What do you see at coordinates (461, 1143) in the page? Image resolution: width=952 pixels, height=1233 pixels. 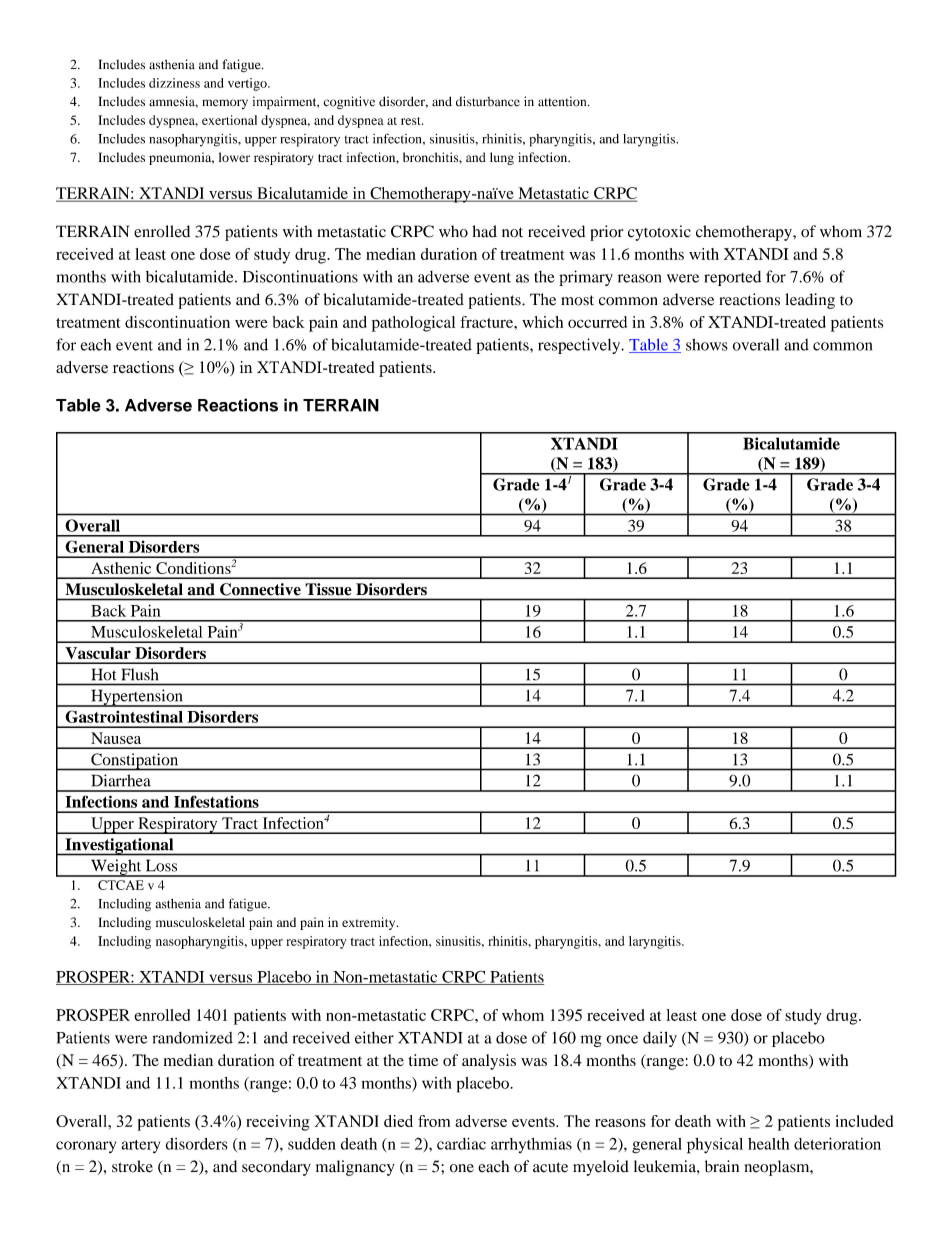 I see `cardiac` at bounding box center [461, 1143].
